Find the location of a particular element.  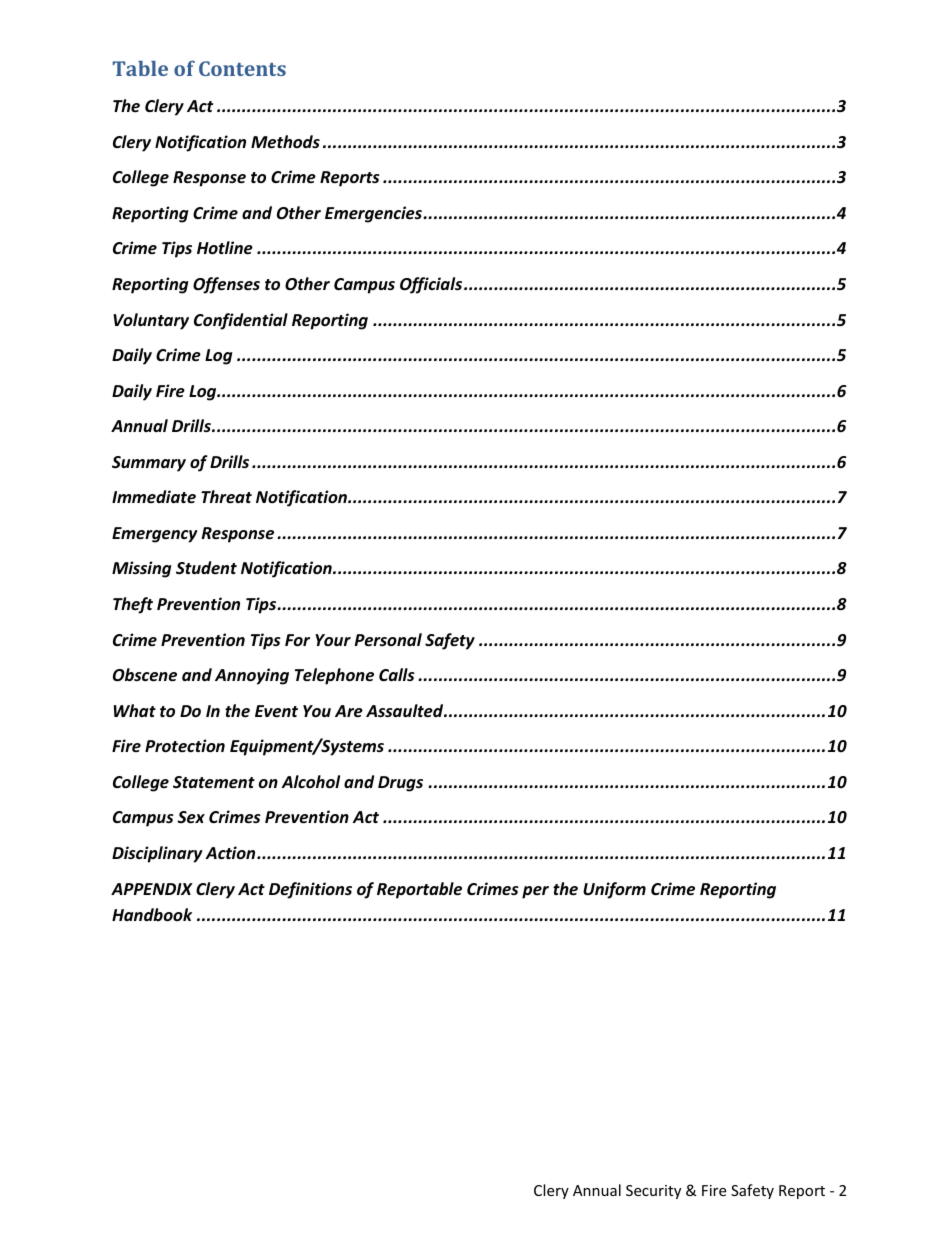

Security is located at coordinates (653, 1192).
